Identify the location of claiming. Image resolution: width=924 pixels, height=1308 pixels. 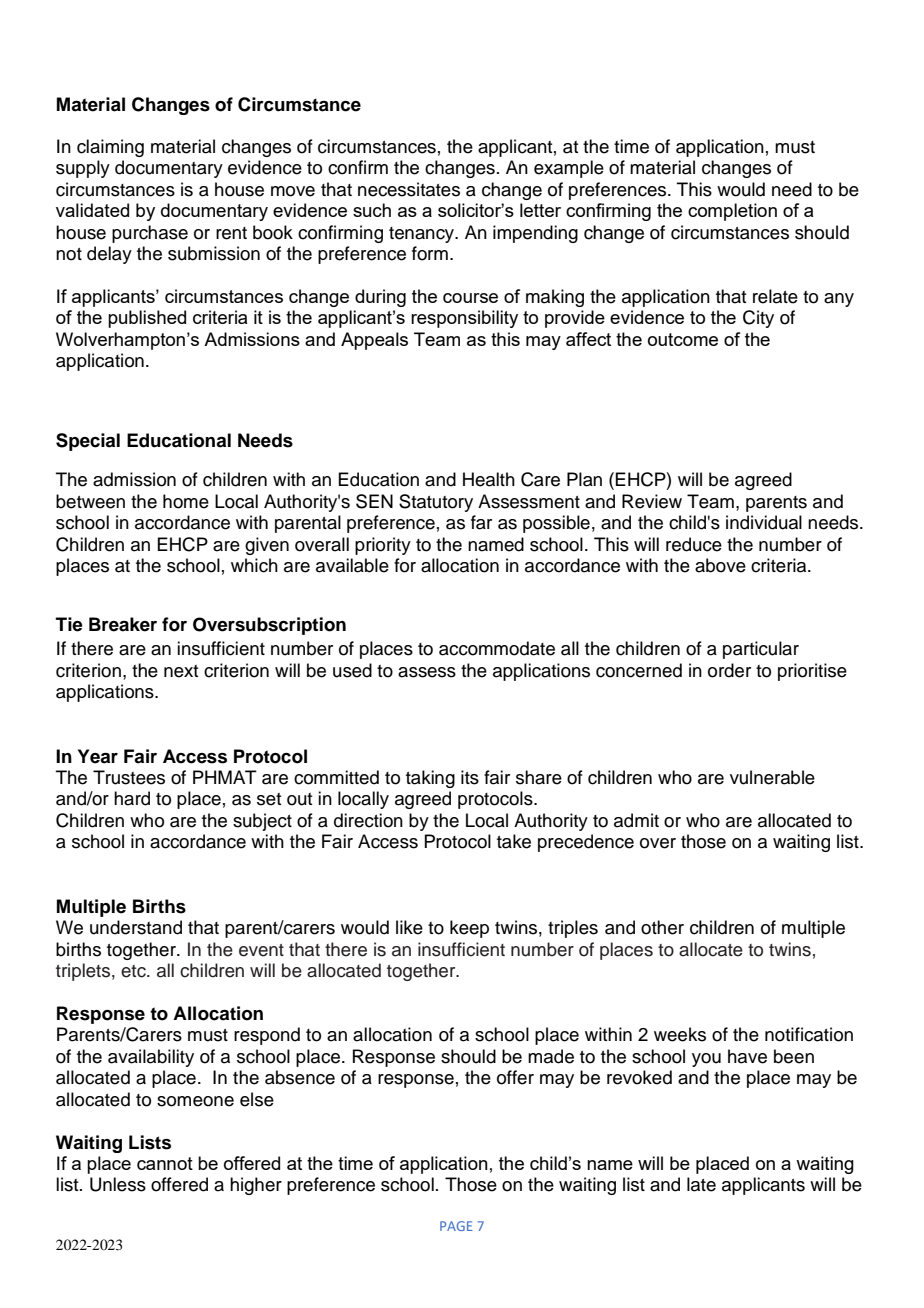
(110, 148).
